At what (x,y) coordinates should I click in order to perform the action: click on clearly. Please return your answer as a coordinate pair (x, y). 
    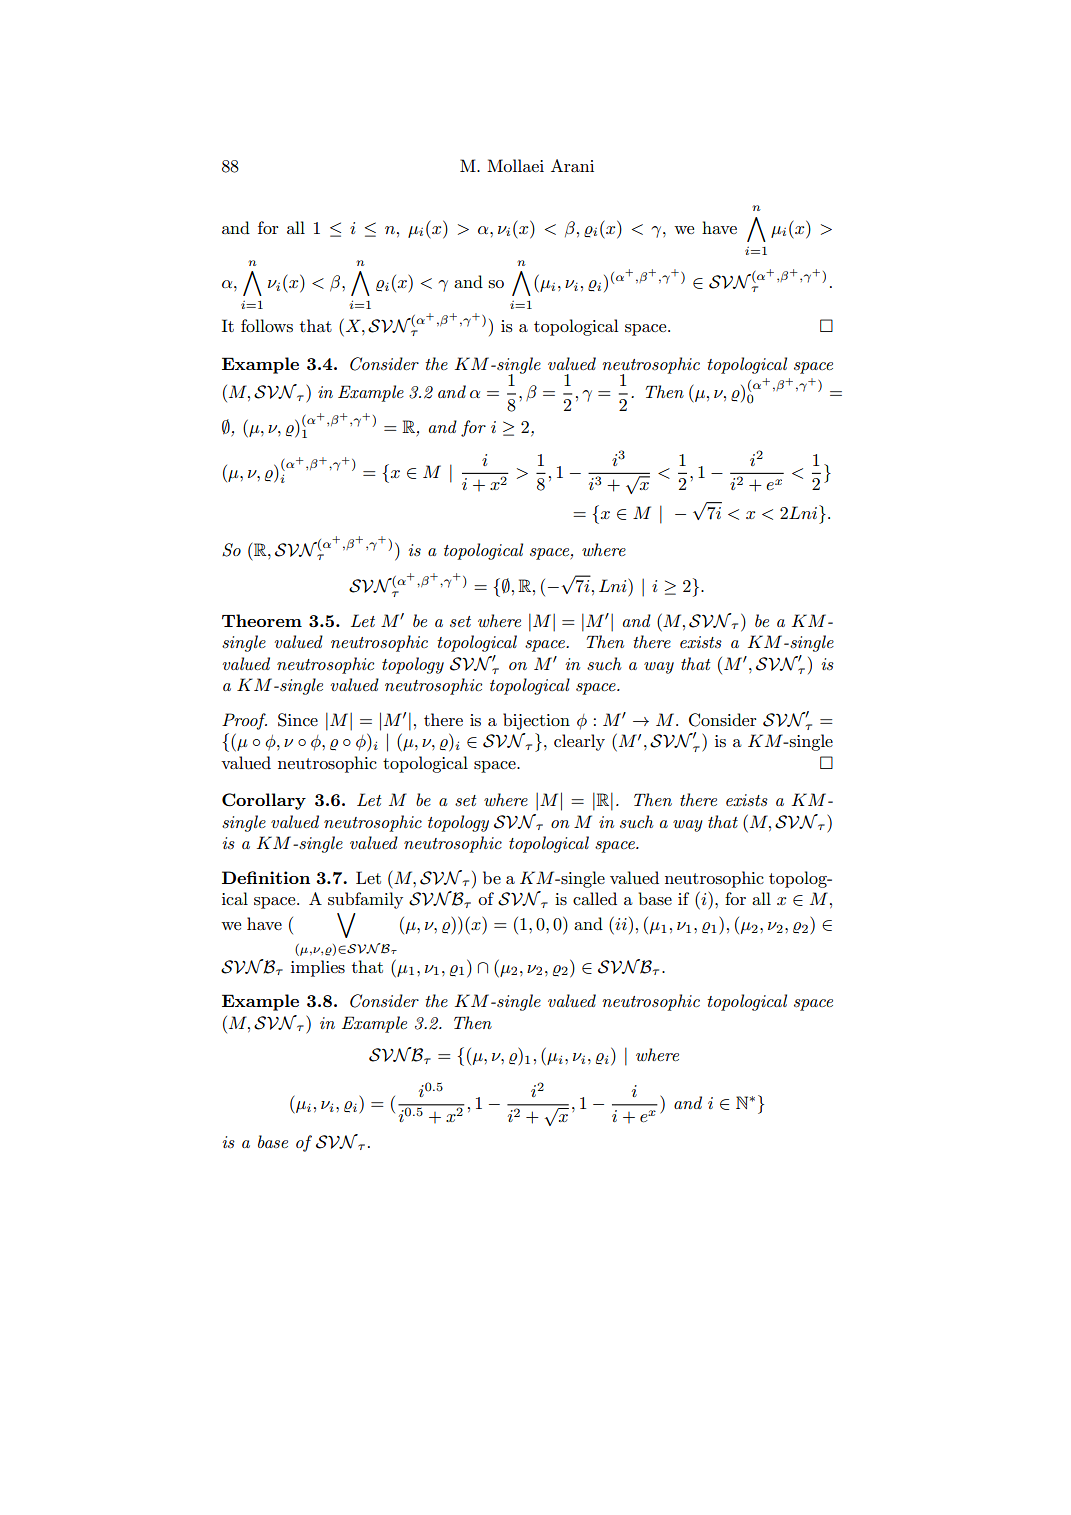
    Looking at the image, I should click on (579, 742).
